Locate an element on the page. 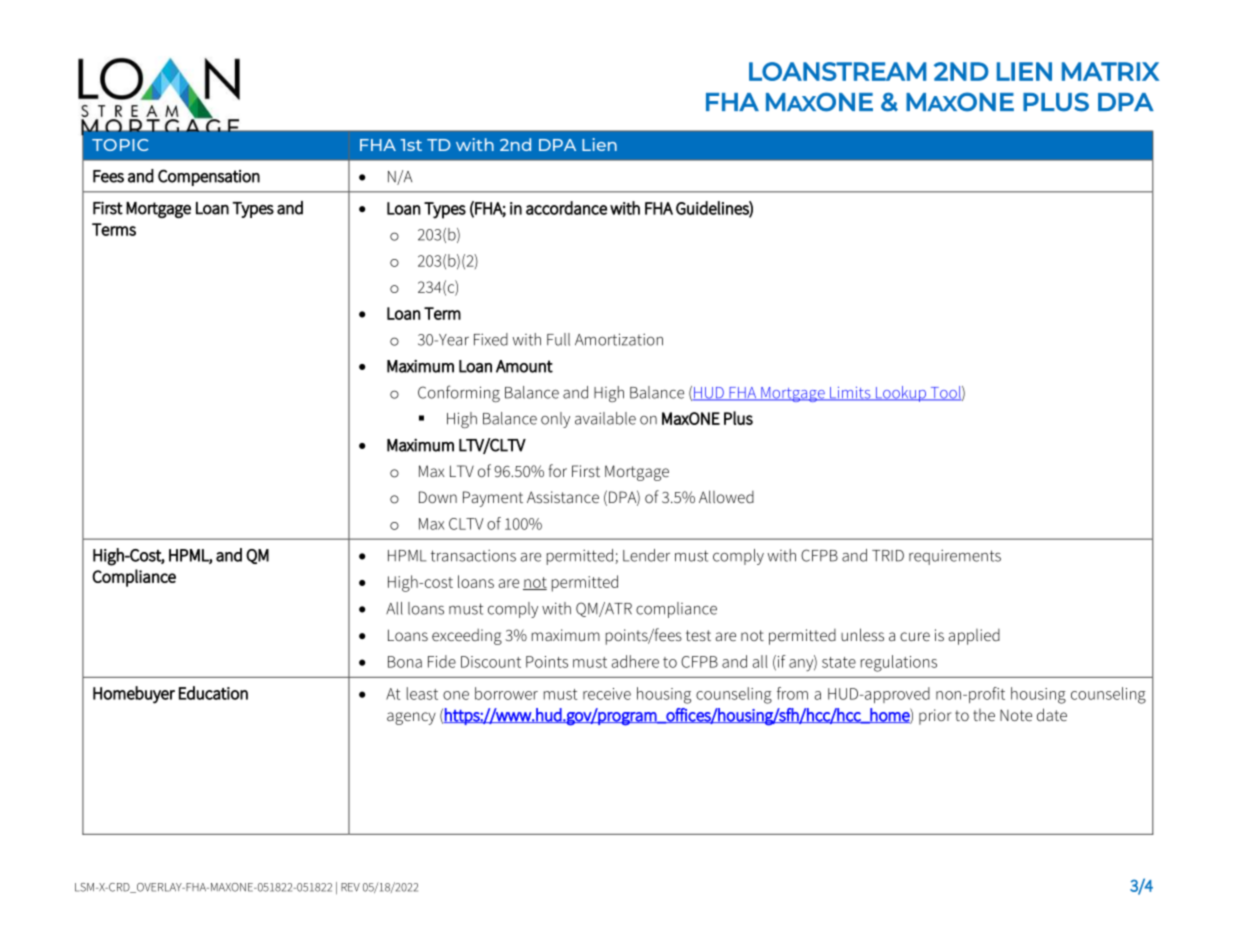 This document has width=1233, height=952. prior is located at coordinates (935, 717).
